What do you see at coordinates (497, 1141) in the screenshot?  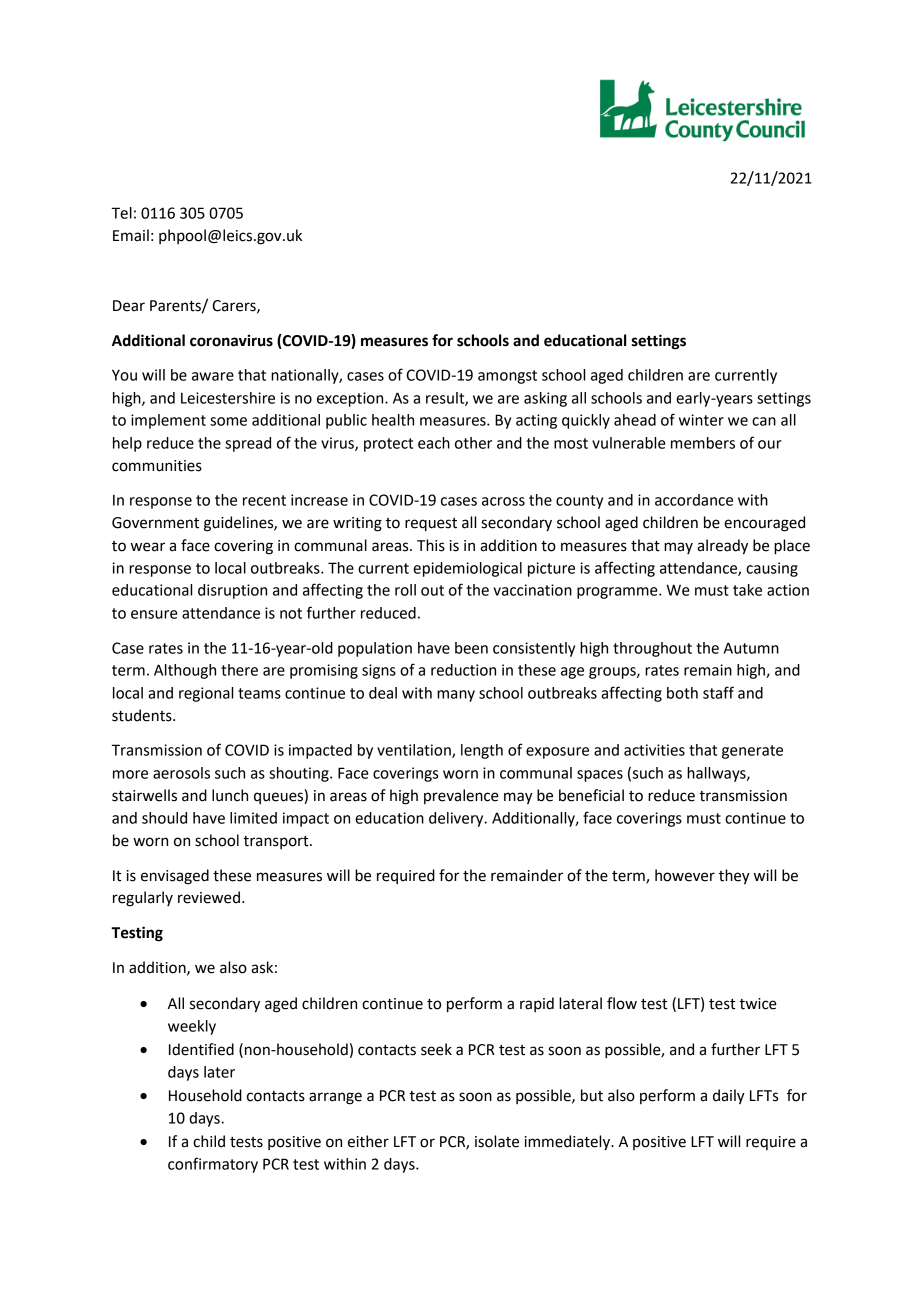 I see `isolate` at bounding box center [497, 1141].
